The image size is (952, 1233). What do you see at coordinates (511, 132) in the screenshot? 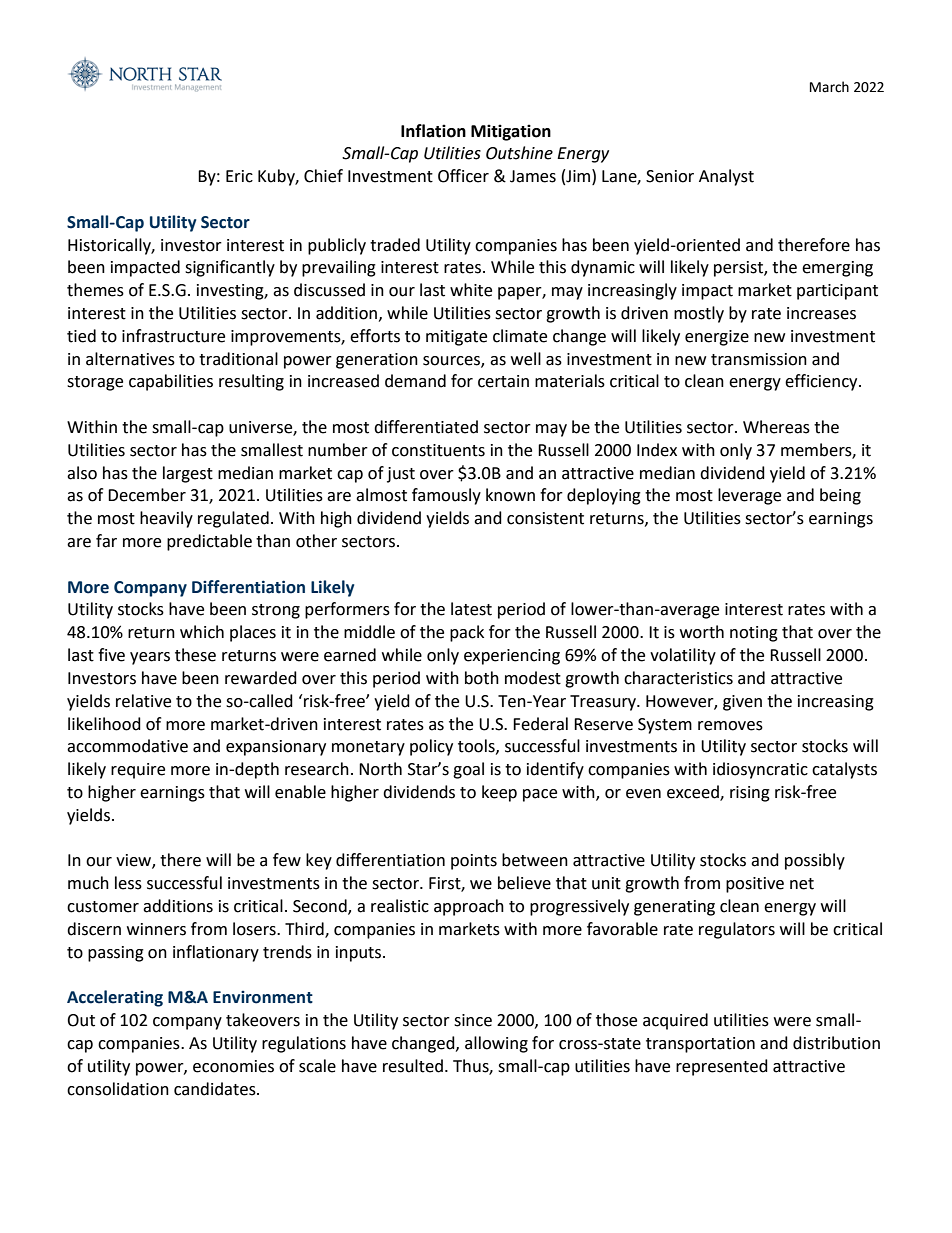
I see `Mitigation` at bounding box center [511, 132].
